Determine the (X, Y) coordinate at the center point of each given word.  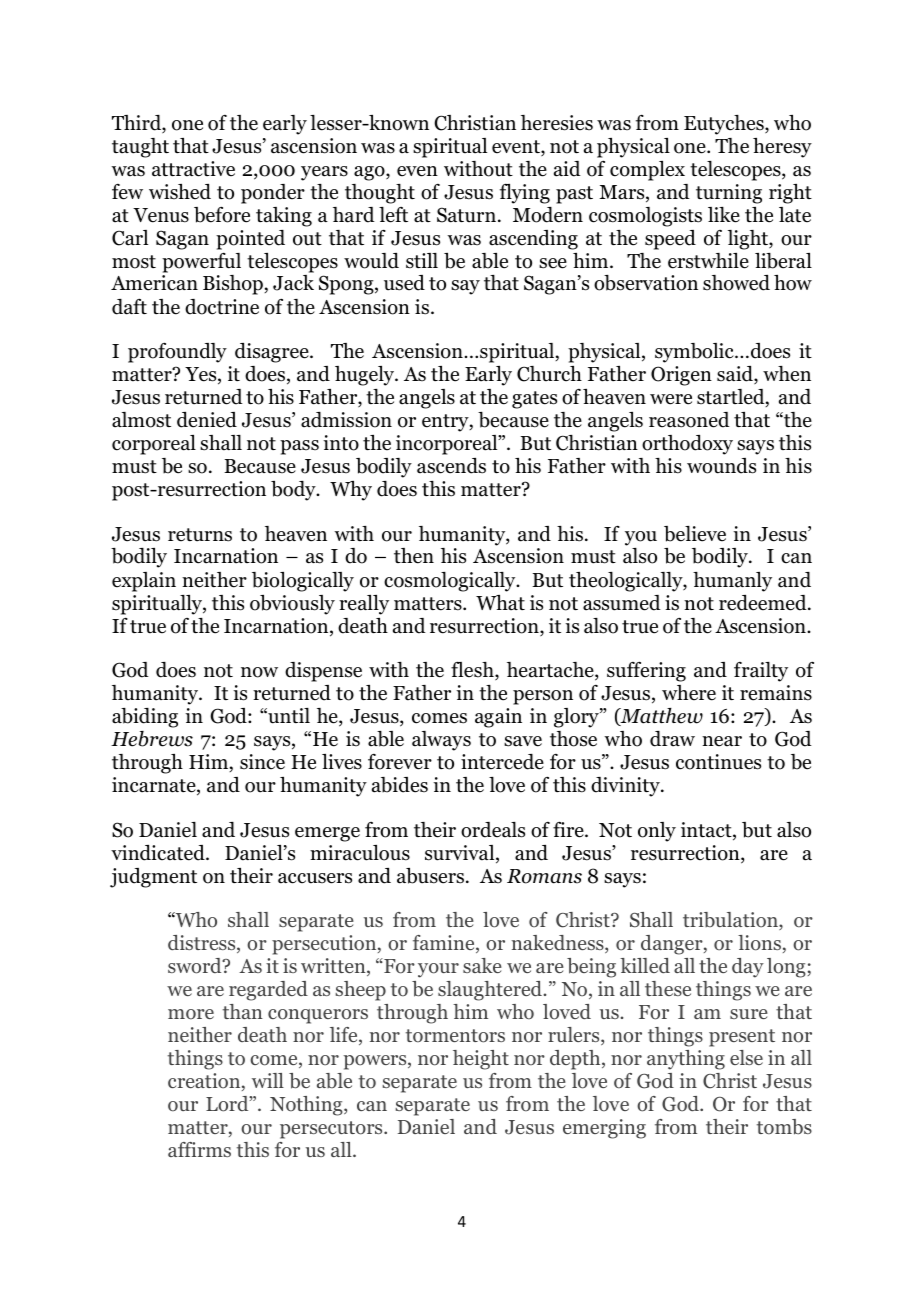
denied (207, 420)
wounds (721, 466)
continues (718, 762)
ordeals (493, 830)
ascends (451, 466)
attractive (193, 169)
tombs (784, 1127)
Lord (228, 1104)
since (262, 762)
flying (525, 194)
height (481, 1060)
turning (729, 194)
